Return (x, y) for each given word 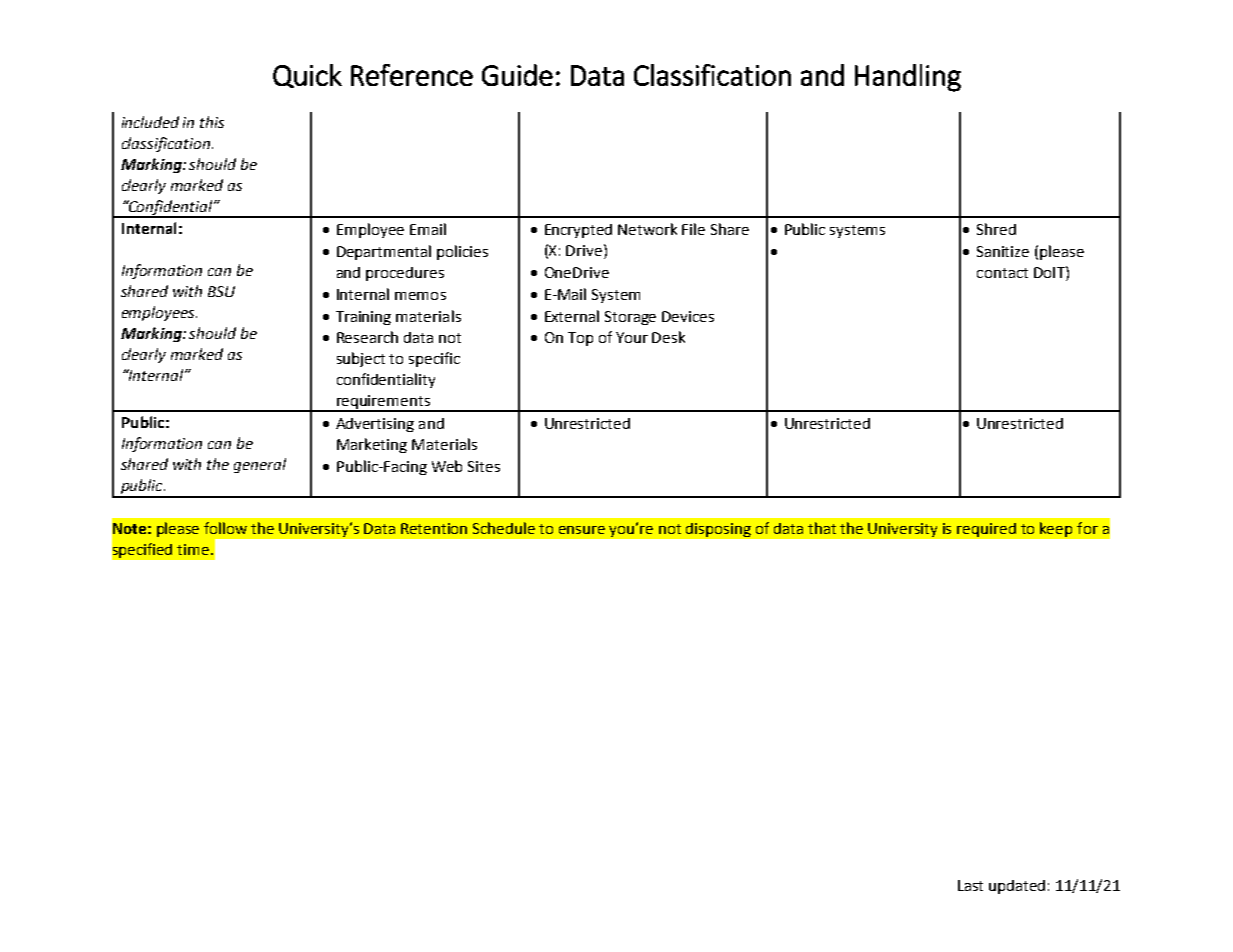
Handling (908, 78)
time (194, 549)
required (986, 530)
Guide (517, 75)
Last (970, 885)
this (212, 122)
